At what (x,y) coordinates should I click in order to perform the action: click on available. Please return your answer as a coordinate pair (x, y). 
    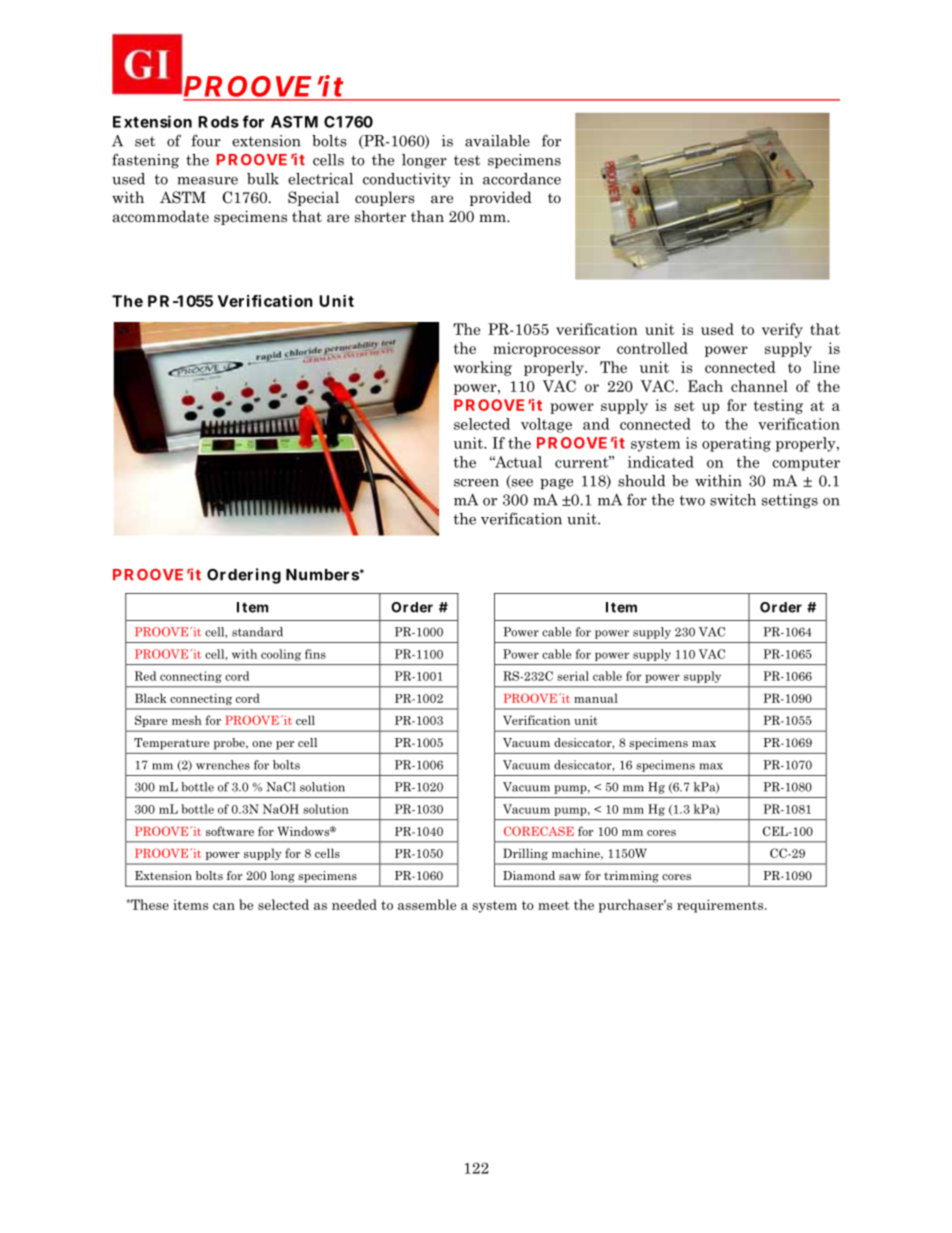
    Looking at the image, I should click on (497, 141).
